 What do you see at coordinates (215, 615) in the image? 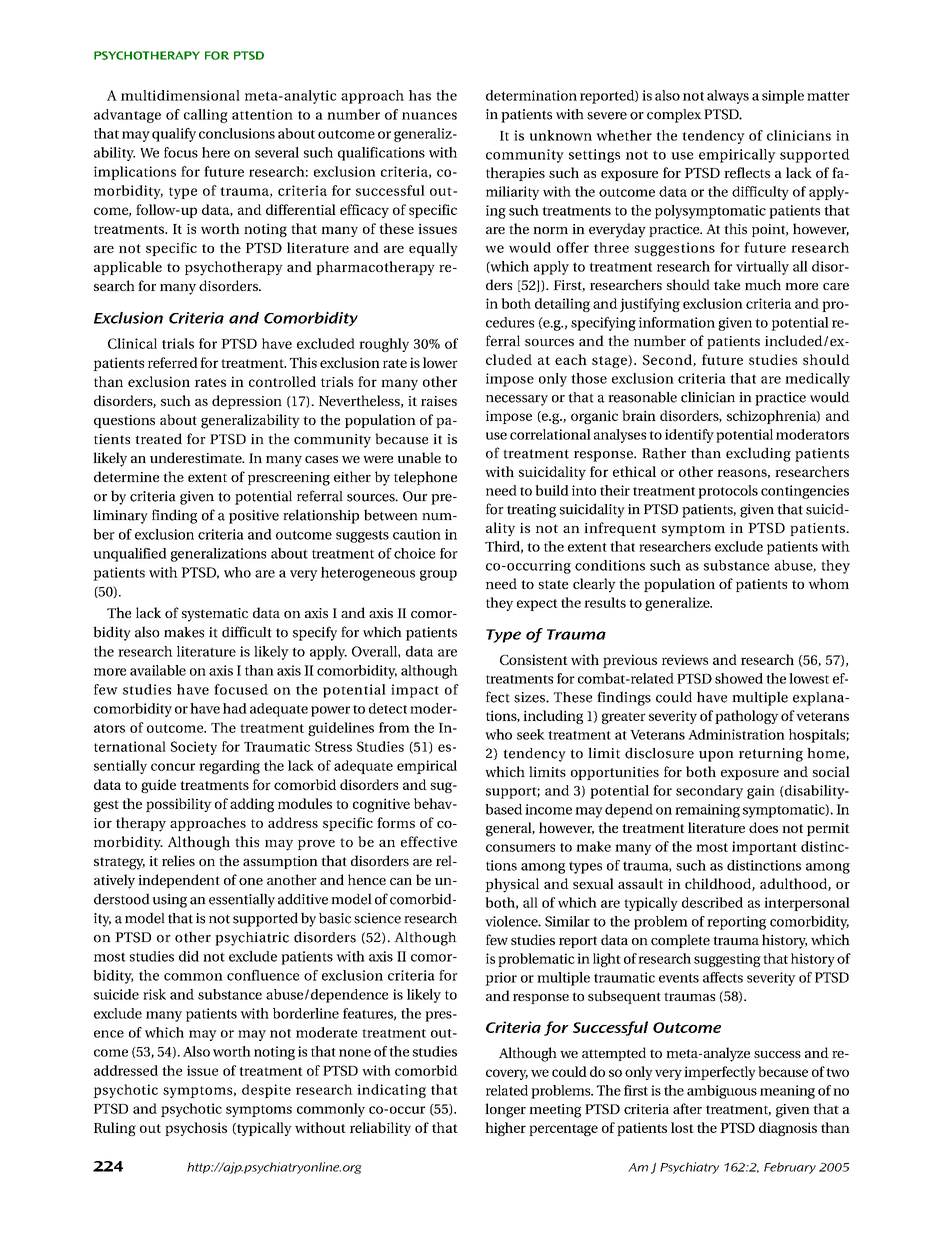
I see `systematic` at bounding box center [215, 615].
